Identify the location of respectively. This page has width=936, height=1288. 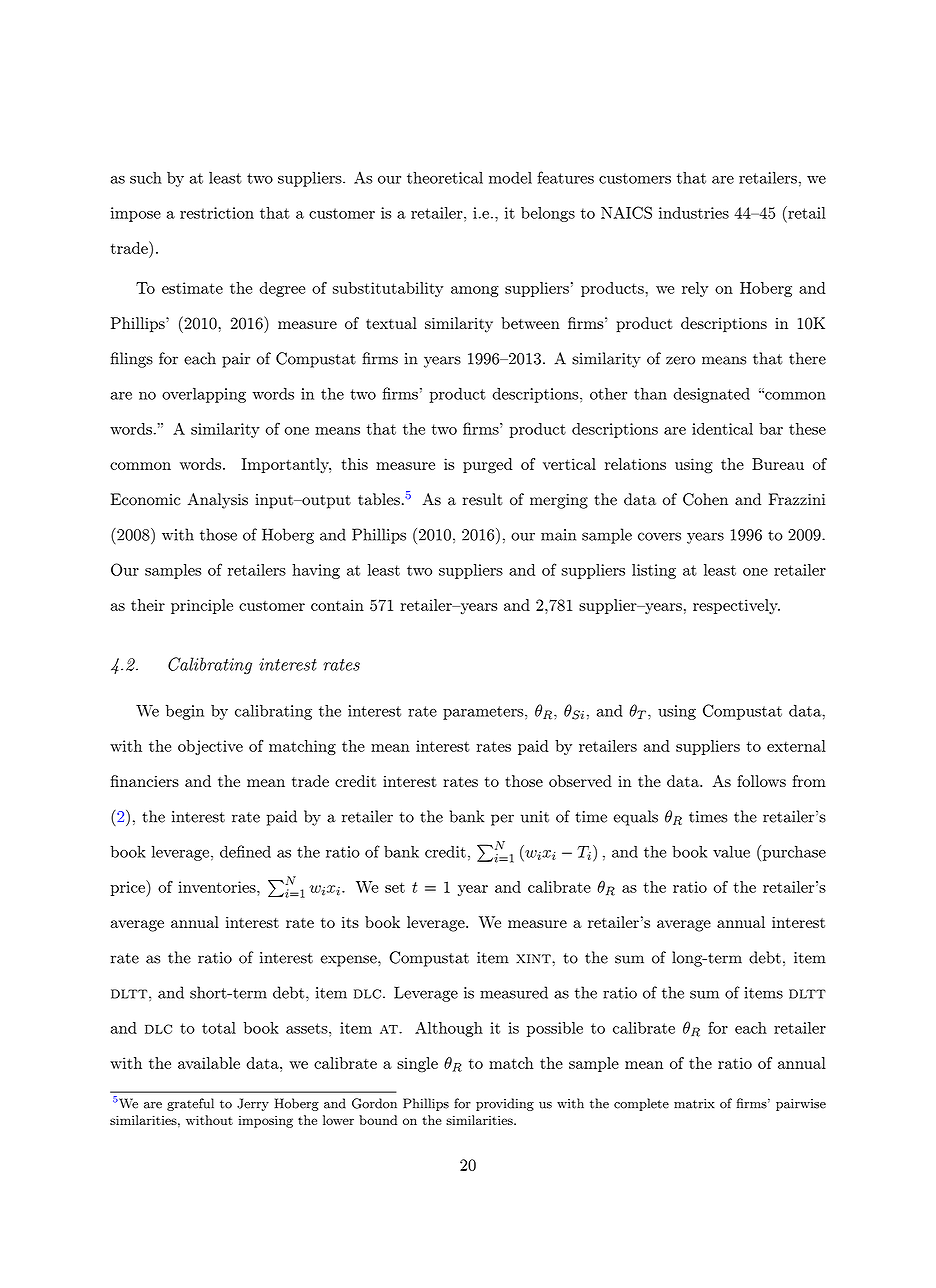
(736, 606).
